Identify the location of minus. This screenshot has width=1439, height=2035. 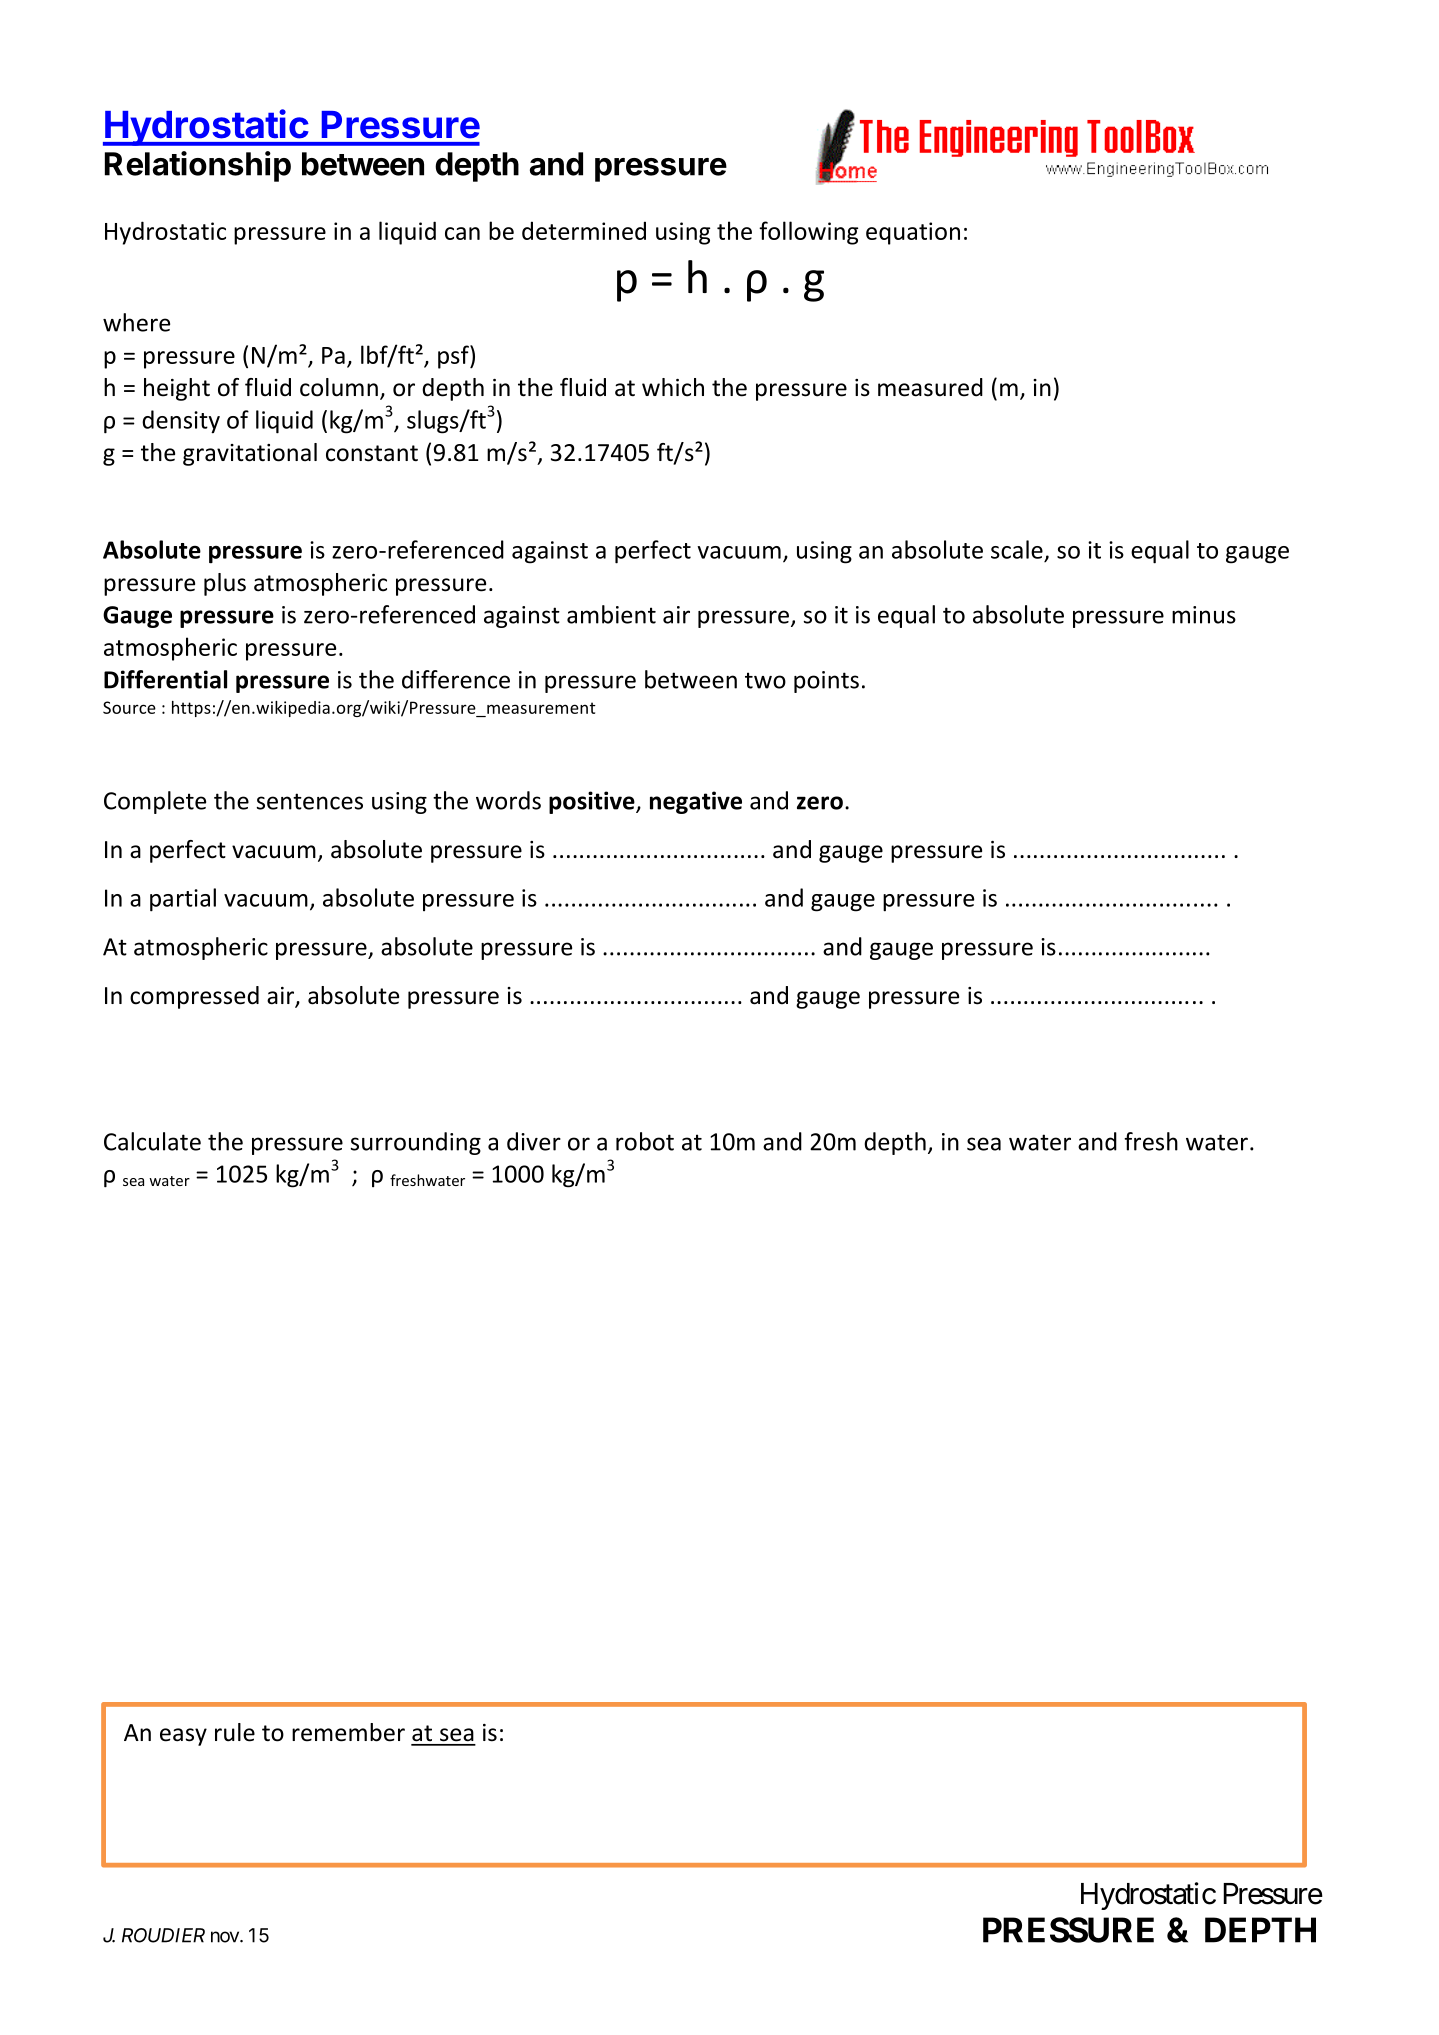
(1204, 615).
